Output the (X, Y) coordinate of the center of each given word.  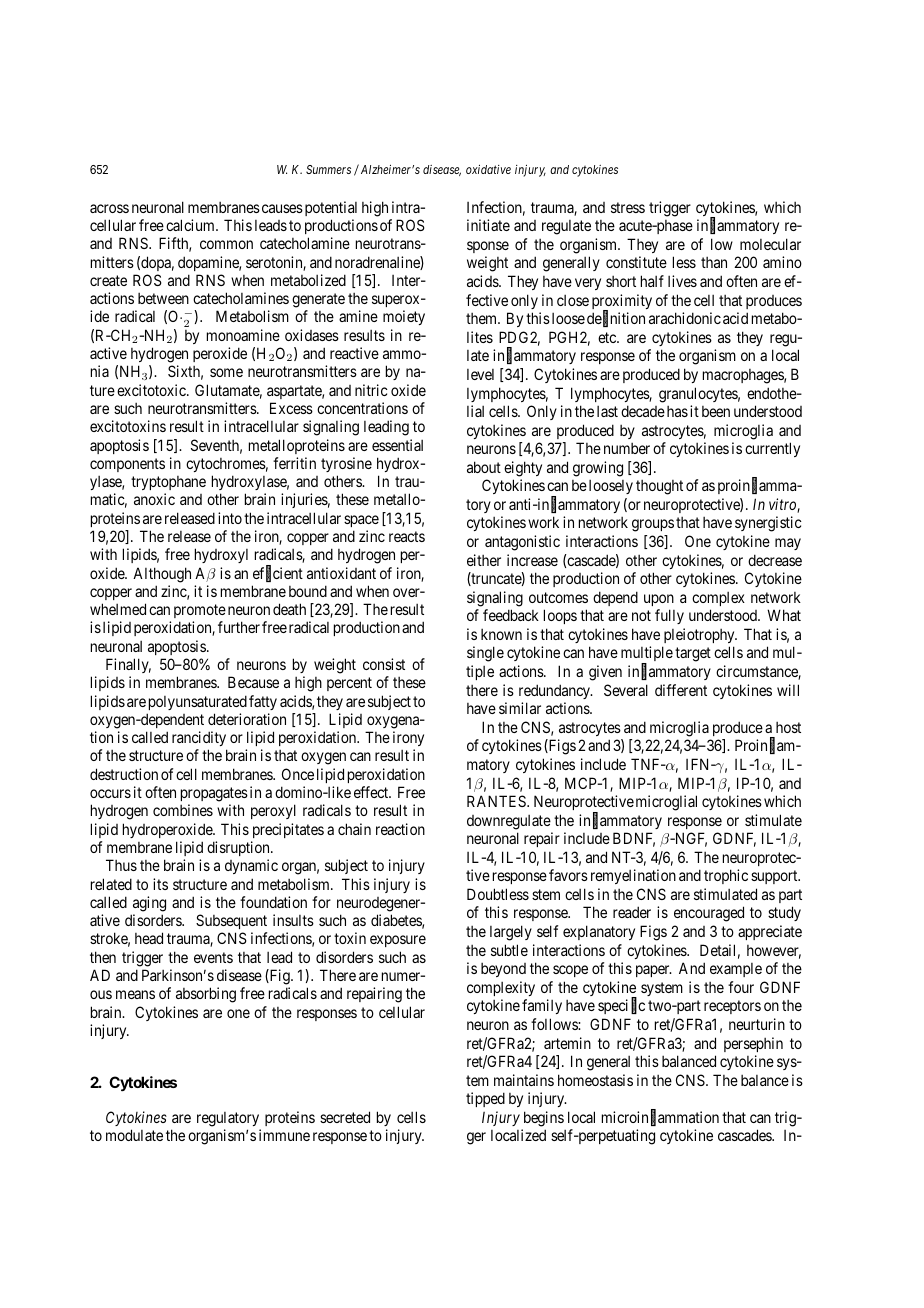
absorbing (206, 995)
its (160, 884)
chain (354, 829)
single (485, 654)
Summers (328, 169)
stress (628, 207)
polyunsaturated (198, 702)
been (716, 411)
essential (397, 445)
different (681, 690)
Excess (291, 408)
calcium (191, 225)
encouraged (709, 914)
